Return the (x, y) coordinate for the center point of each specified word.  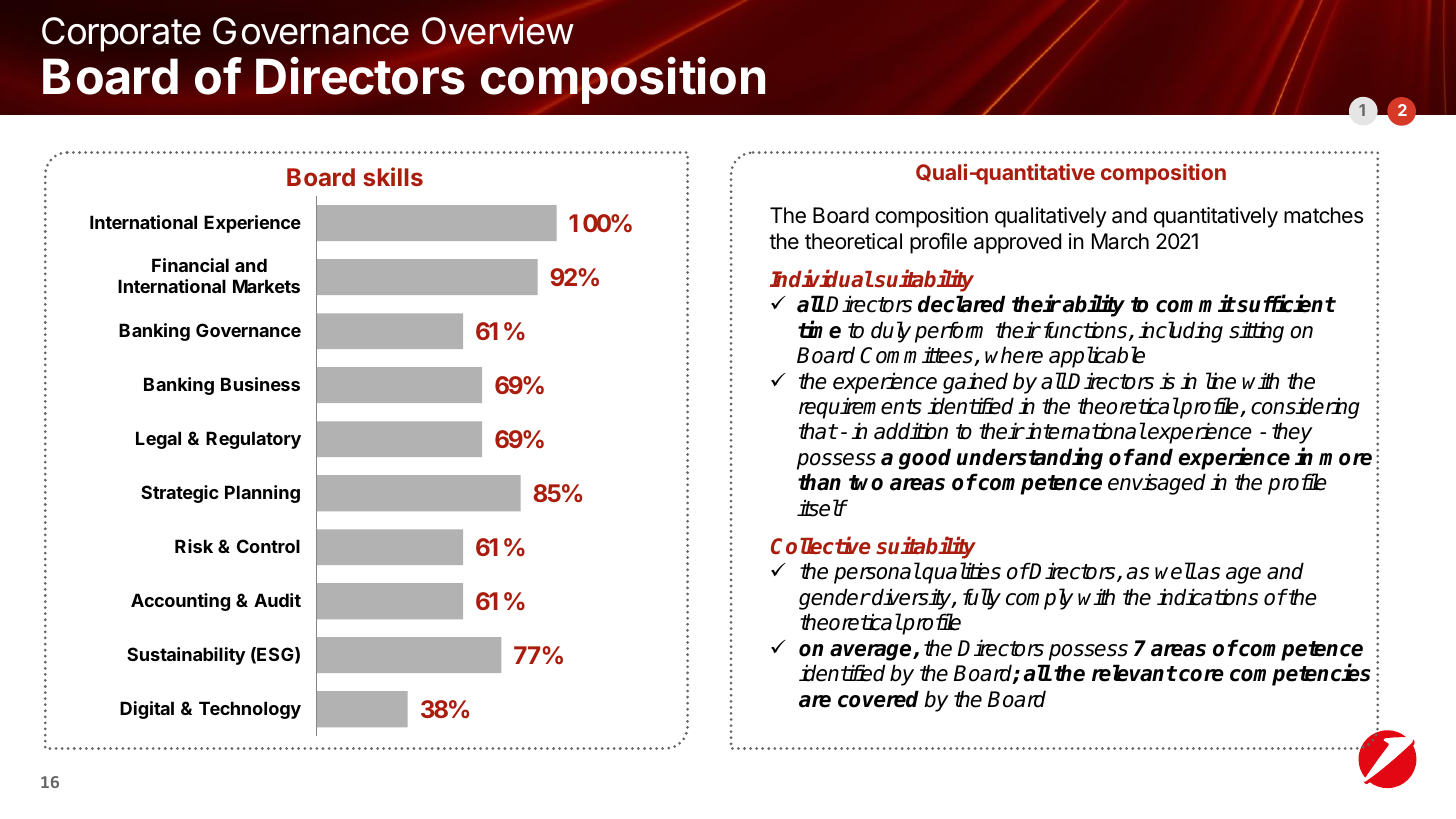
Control (268, 546)
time (819, 329)
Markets (266, 286)
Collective (821, 545)
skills (393, 176)
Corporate (121, 34)
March (1120, 241)
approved (1017, 243)
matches (1323, 215)
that (818, 431)
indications (1207, 597)
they (1292, 433)
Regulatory (253, 440)
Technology (250, 710)
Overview (498, 30)
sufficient (1285, 304)
